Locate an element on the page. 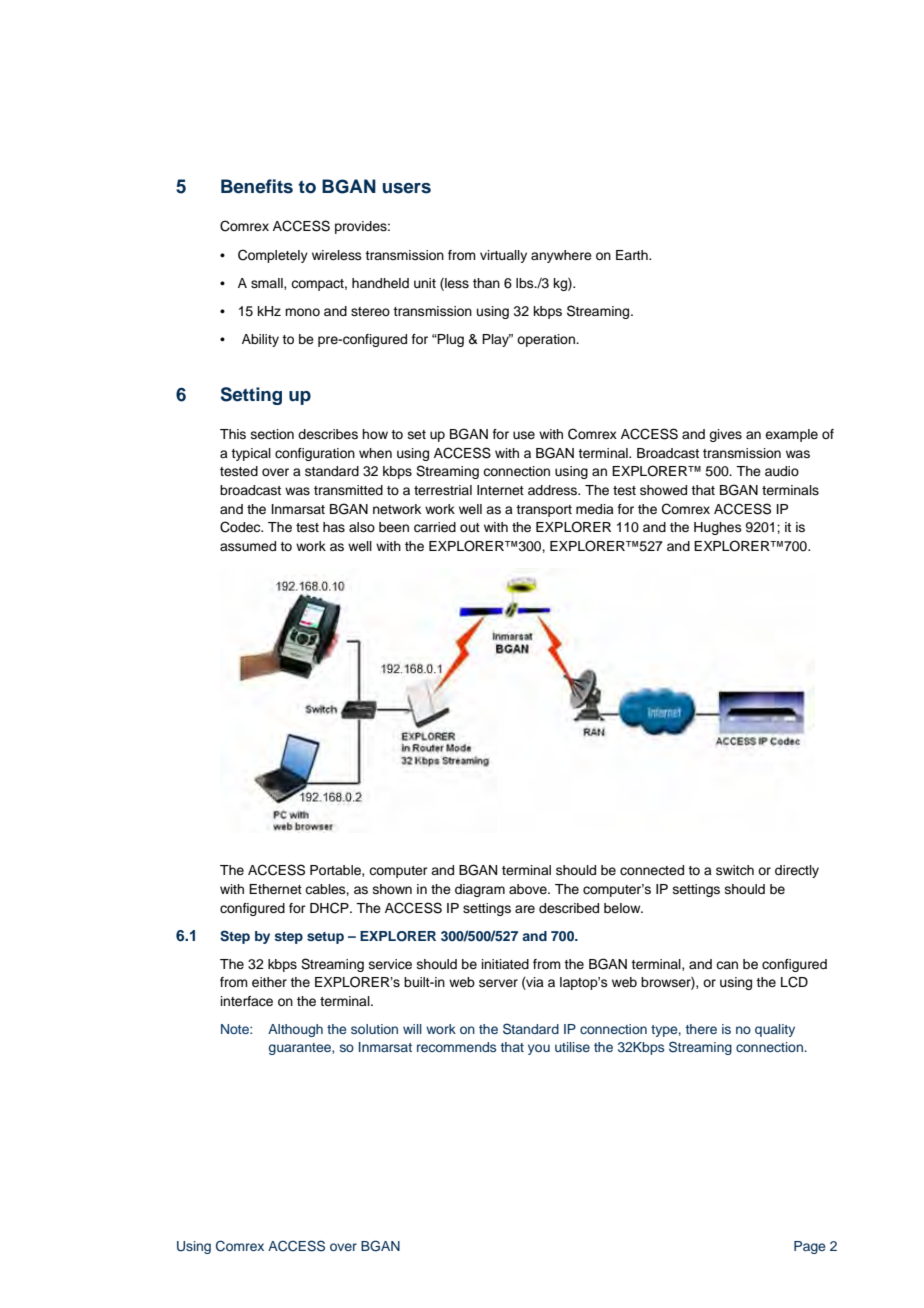 This document has height=1308, width=924. configuration is located at coordinates (315, 454).
